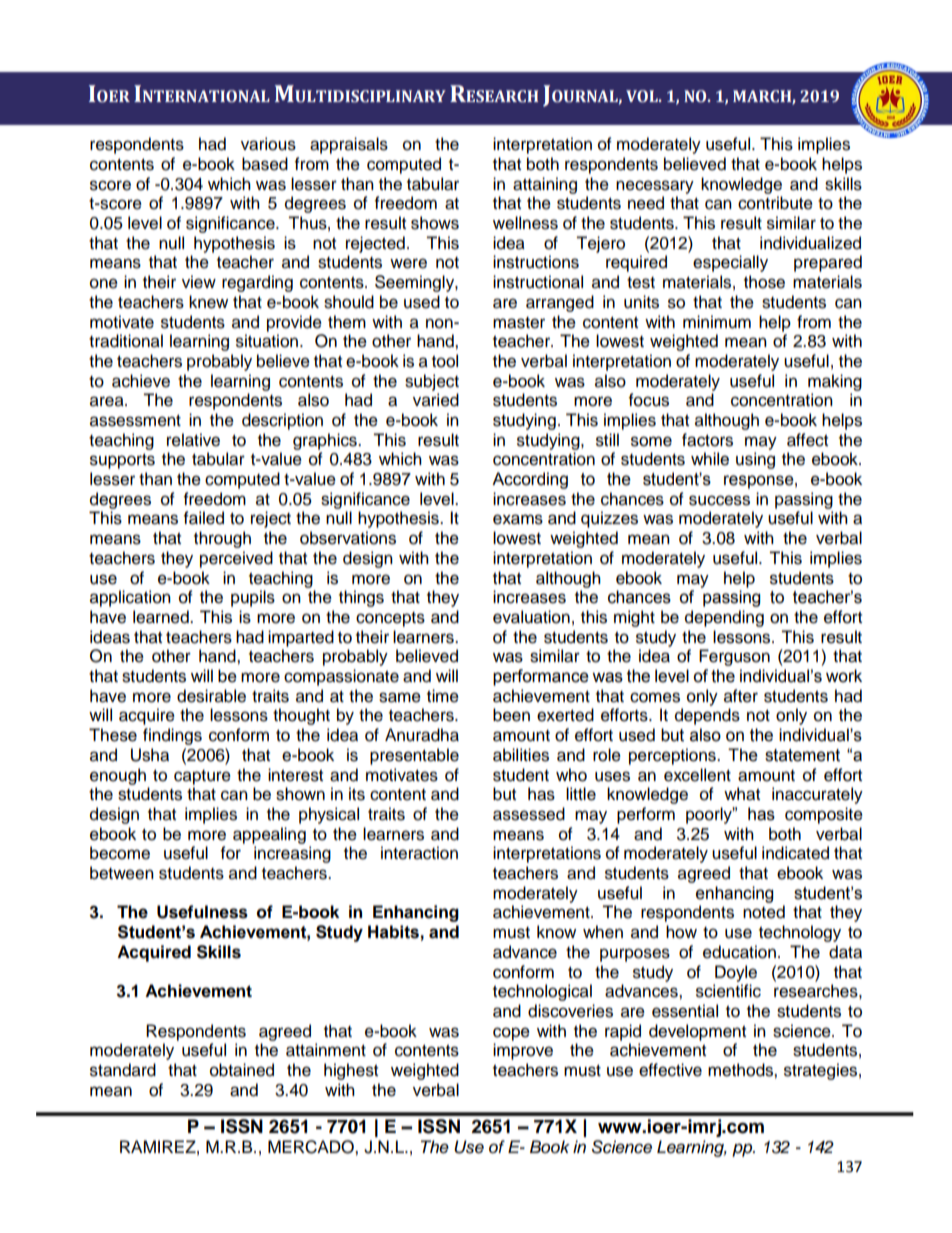 The height and width of the page is (1233, 952). Describe the element at coordinates (265, 164) in the page. I see `based` at that location.
